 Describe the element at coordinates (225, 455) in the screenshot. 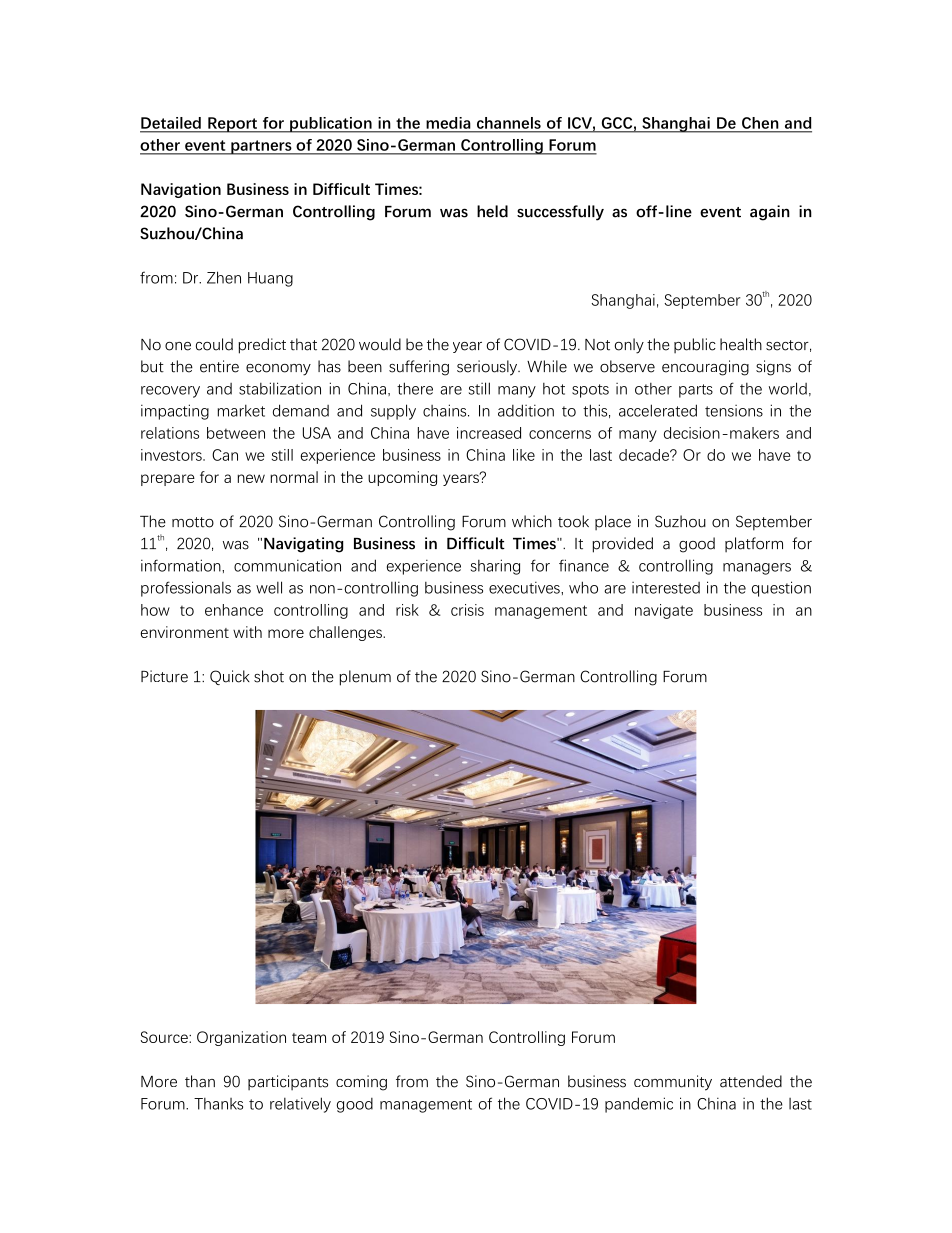

I see `Can` at that location.
